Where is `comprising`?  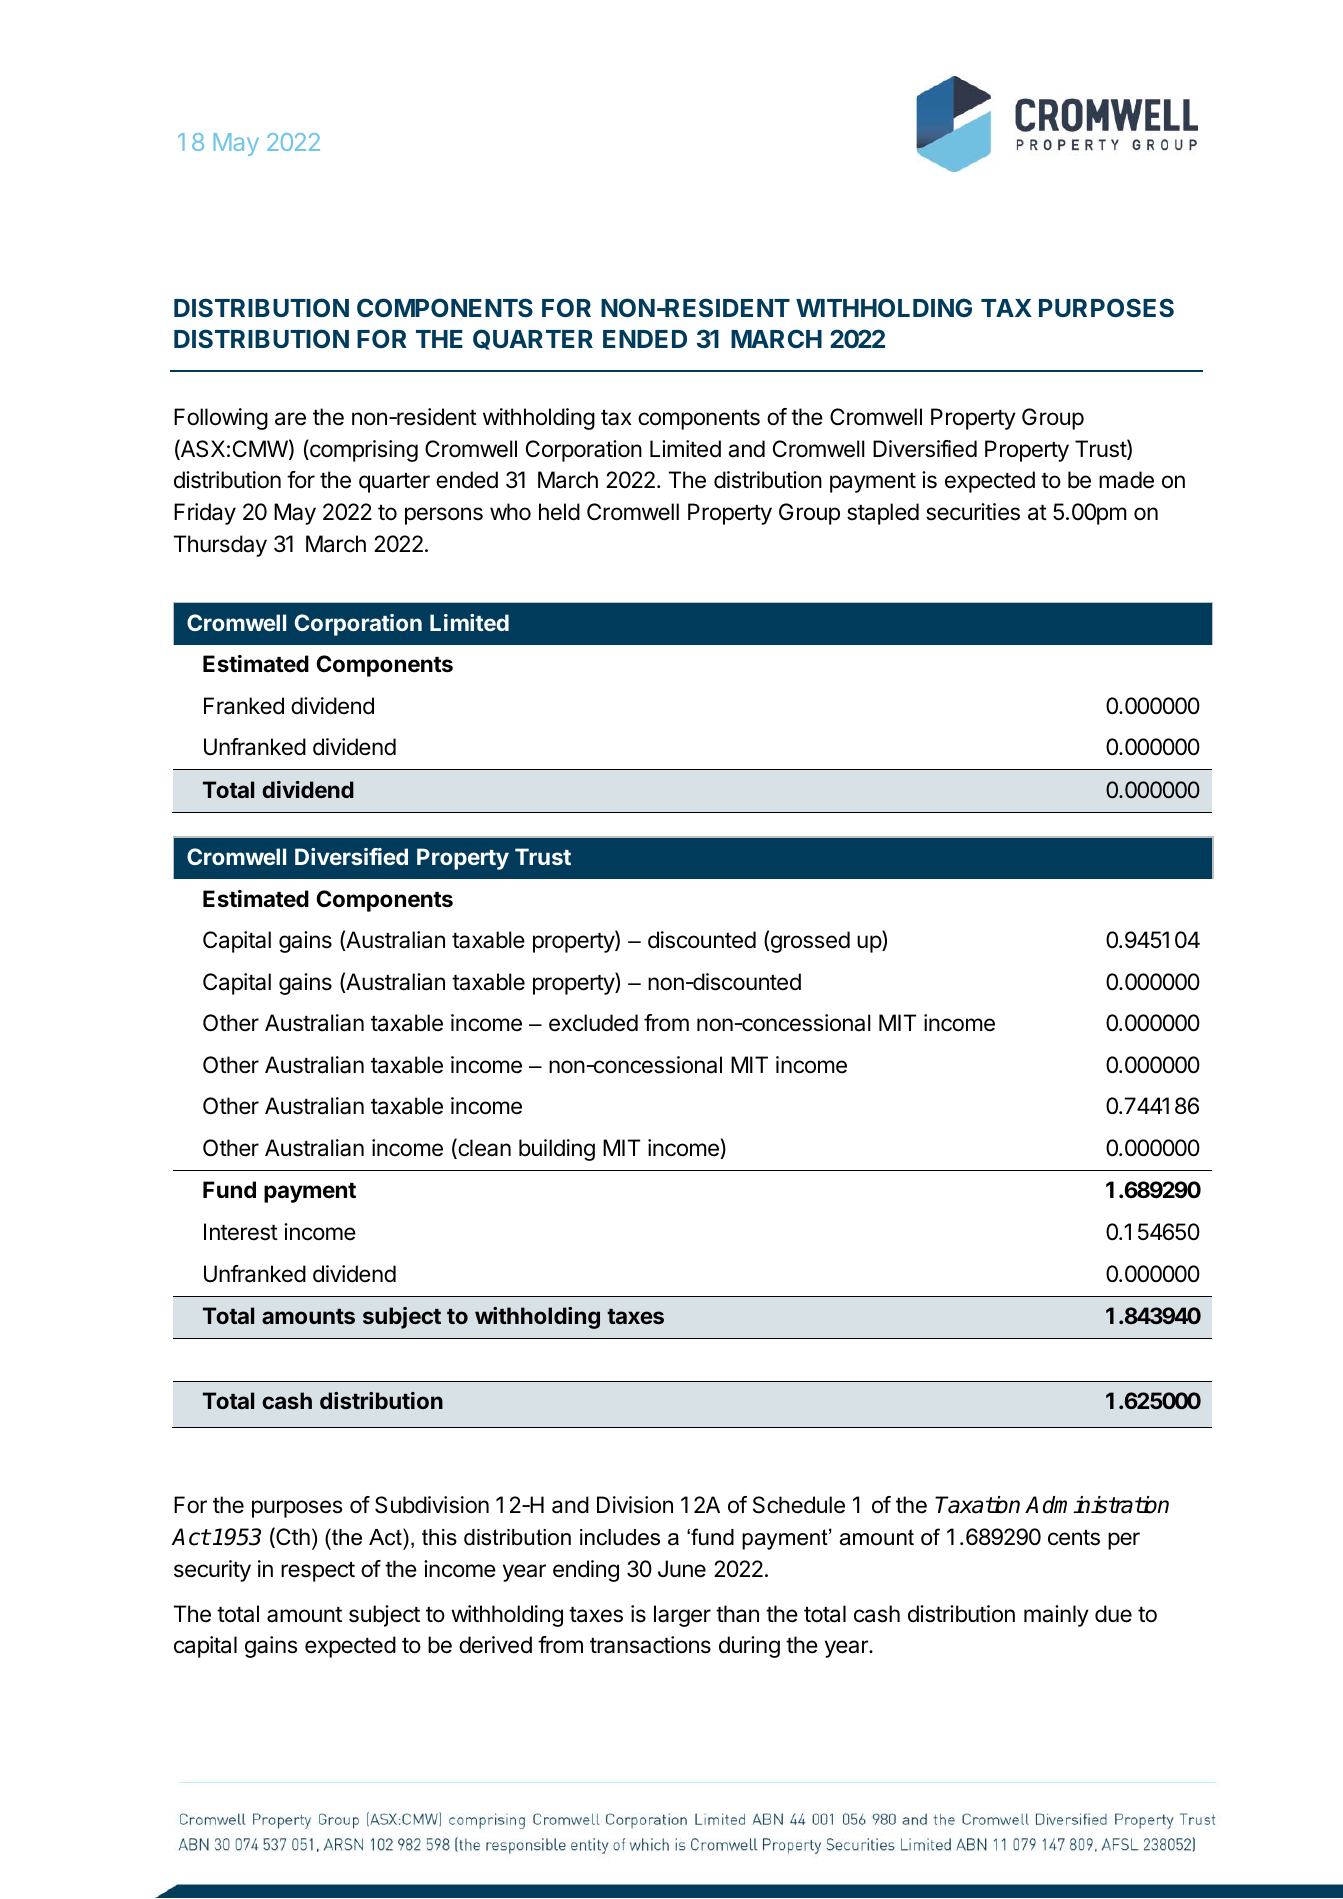 comprising is located at coordinates (363, 450).
